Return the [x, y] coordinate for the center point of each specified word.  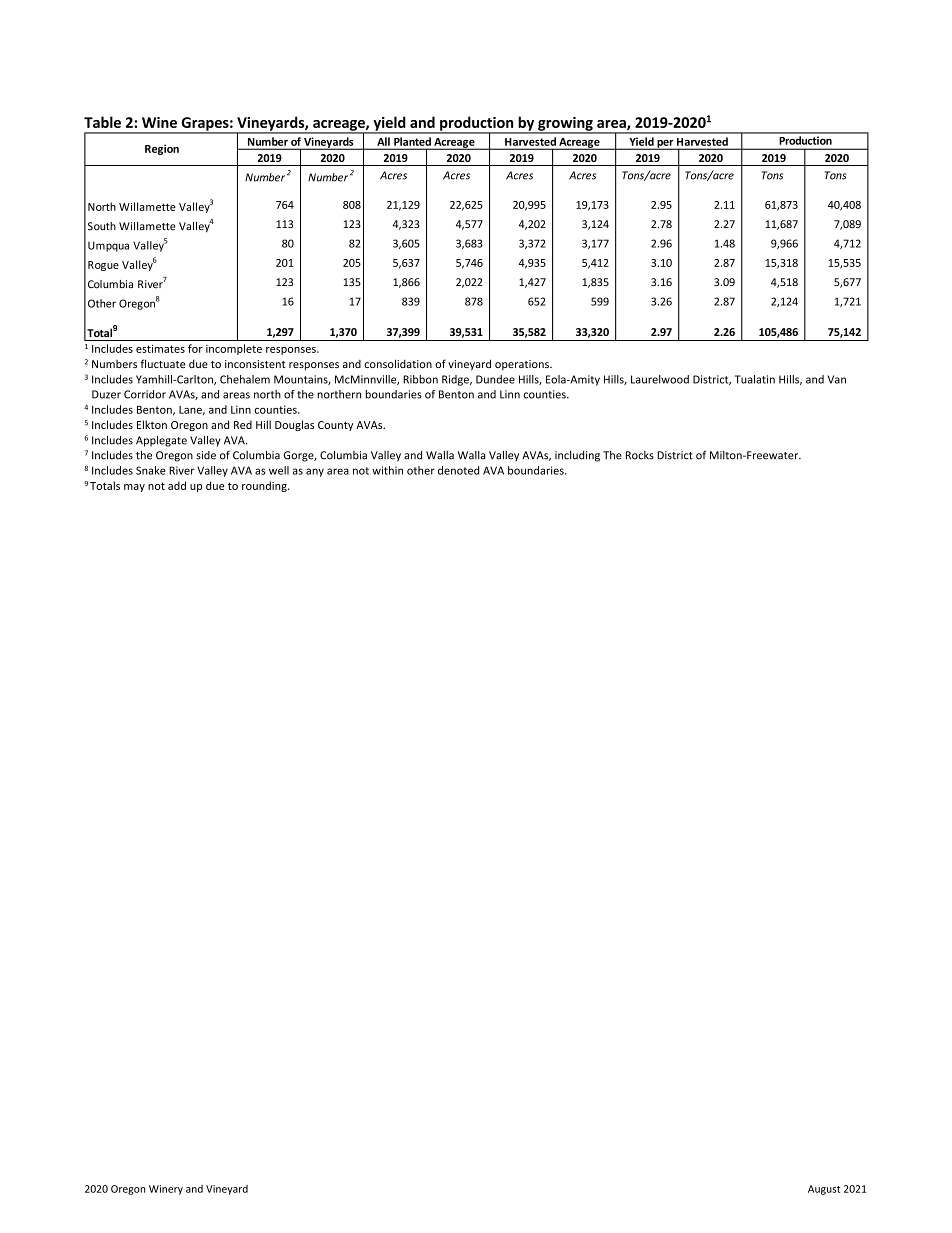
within [387, 470]
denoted [458, 470]
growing [565, 125]
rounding [265, 486]
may [134, 488]
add [177, 485]
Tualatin [755, 379]
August [824, 1190]
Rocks [640, 455]
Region [162, 149]
